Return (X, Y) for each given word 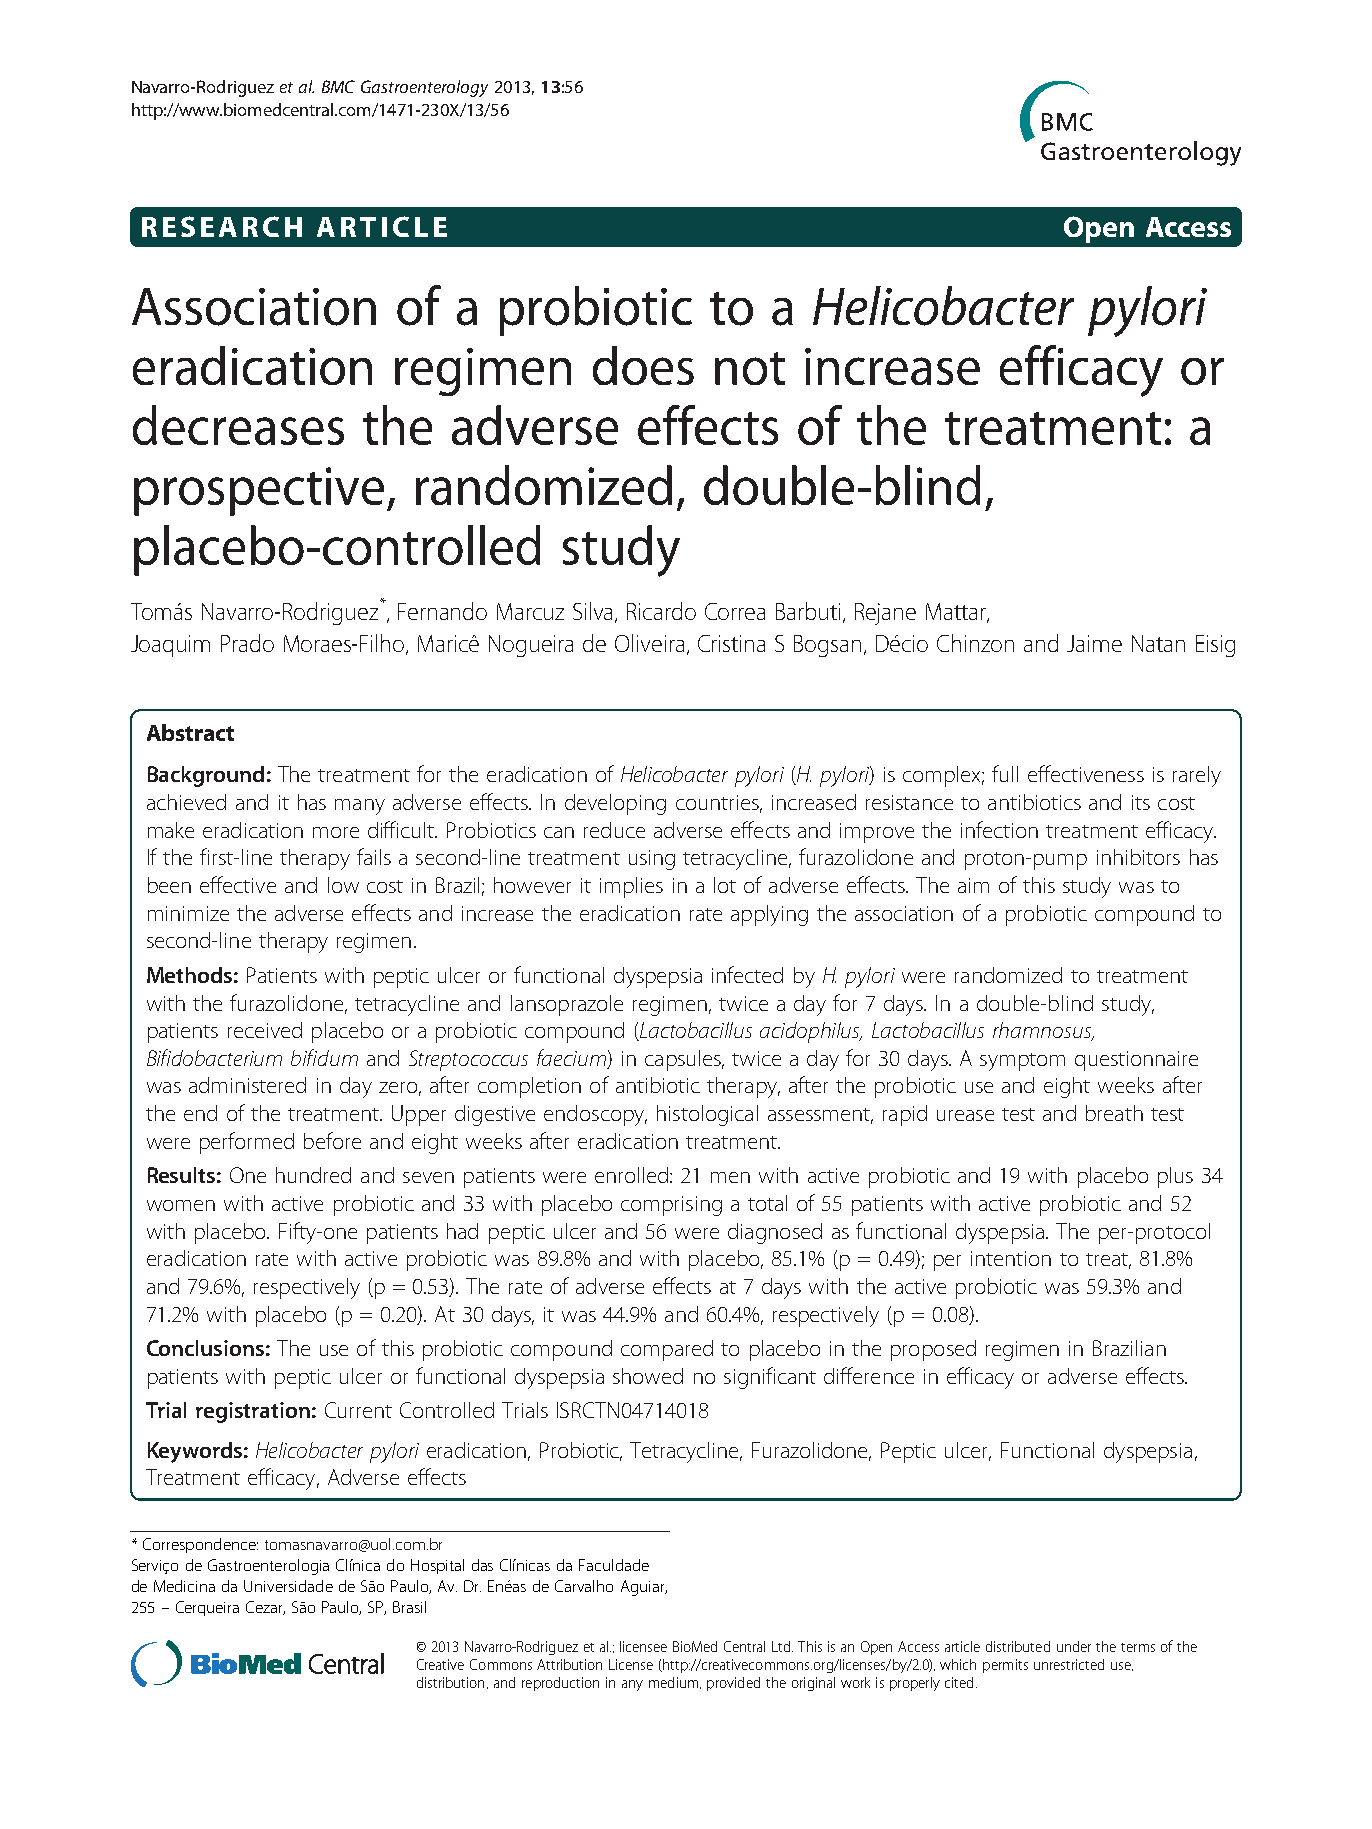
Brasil (409, 1607)
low (343, 885)
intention (1011, 1258)
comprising (671, 1206)
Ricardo (661, 611)
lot (725, 885)
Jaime (1094, 643)
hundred (313, 1175)
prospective (259, 491)
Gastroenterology (424, 88)
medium (675, 1683)
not (750, 368)
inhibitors (1138, 857)
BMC (338, 86)
